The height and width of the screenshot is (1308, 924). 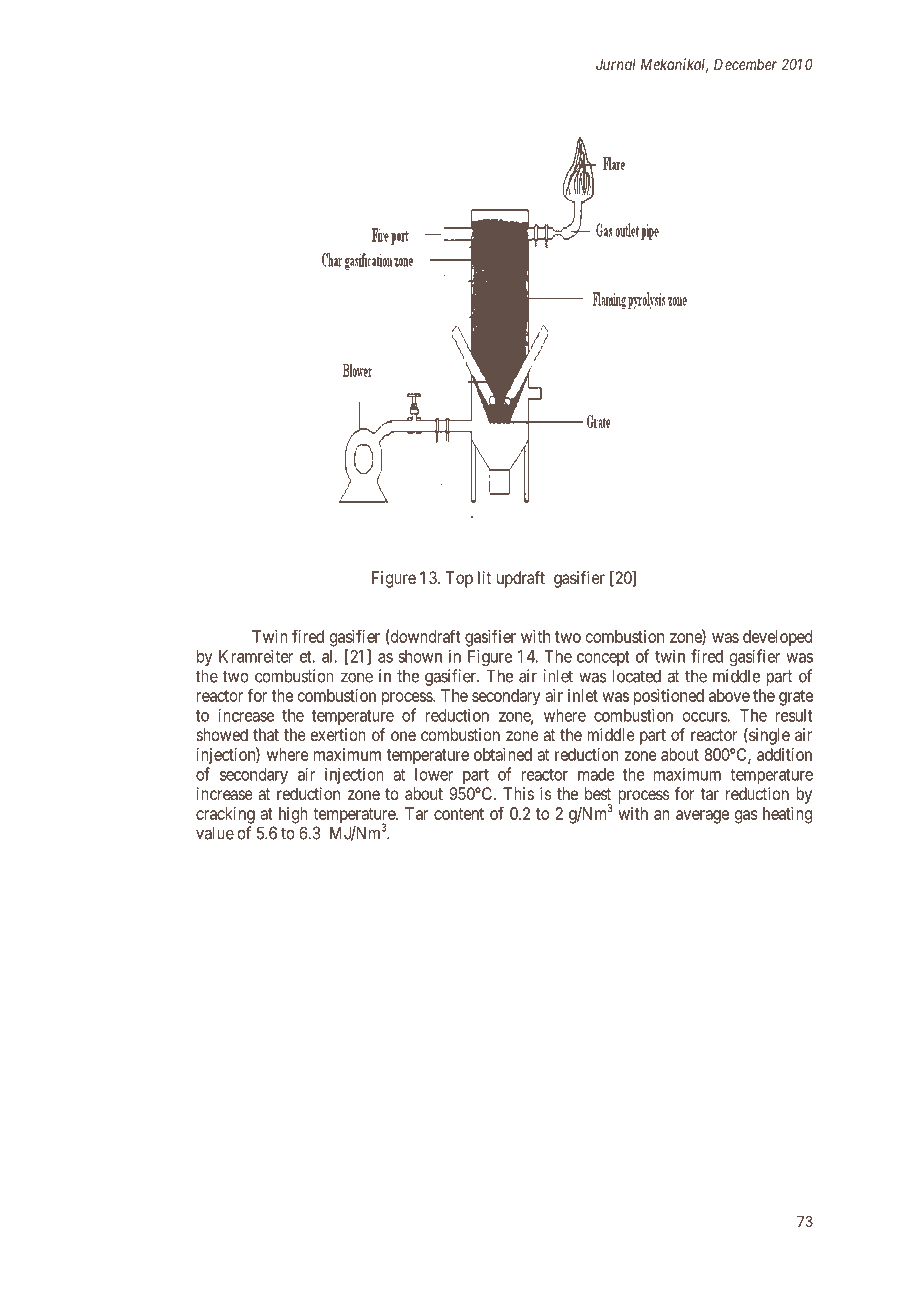 I want to click on This, so click(x=518, y=793).
